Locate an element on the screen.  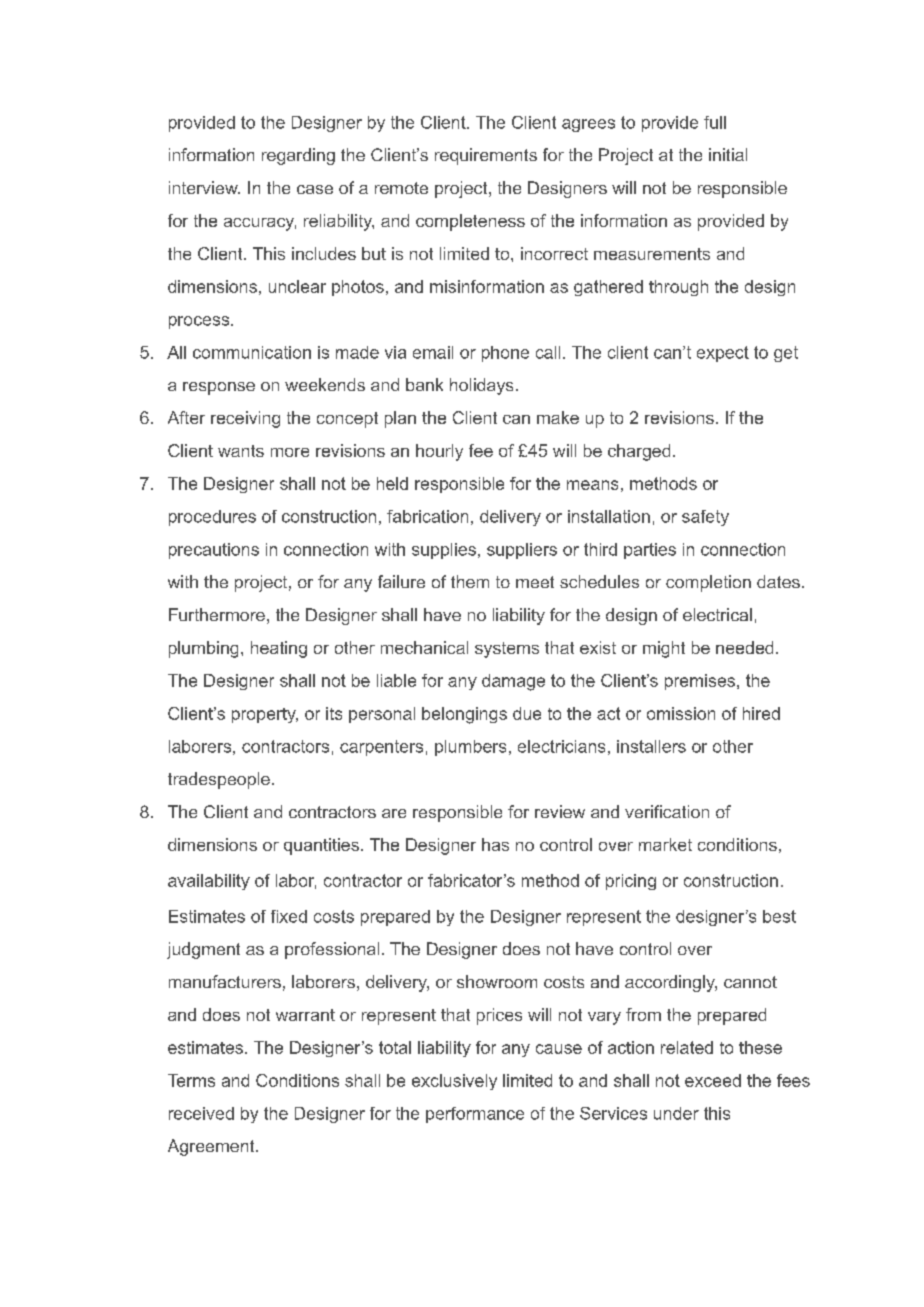
initial is located at coordinates (728, 154).
